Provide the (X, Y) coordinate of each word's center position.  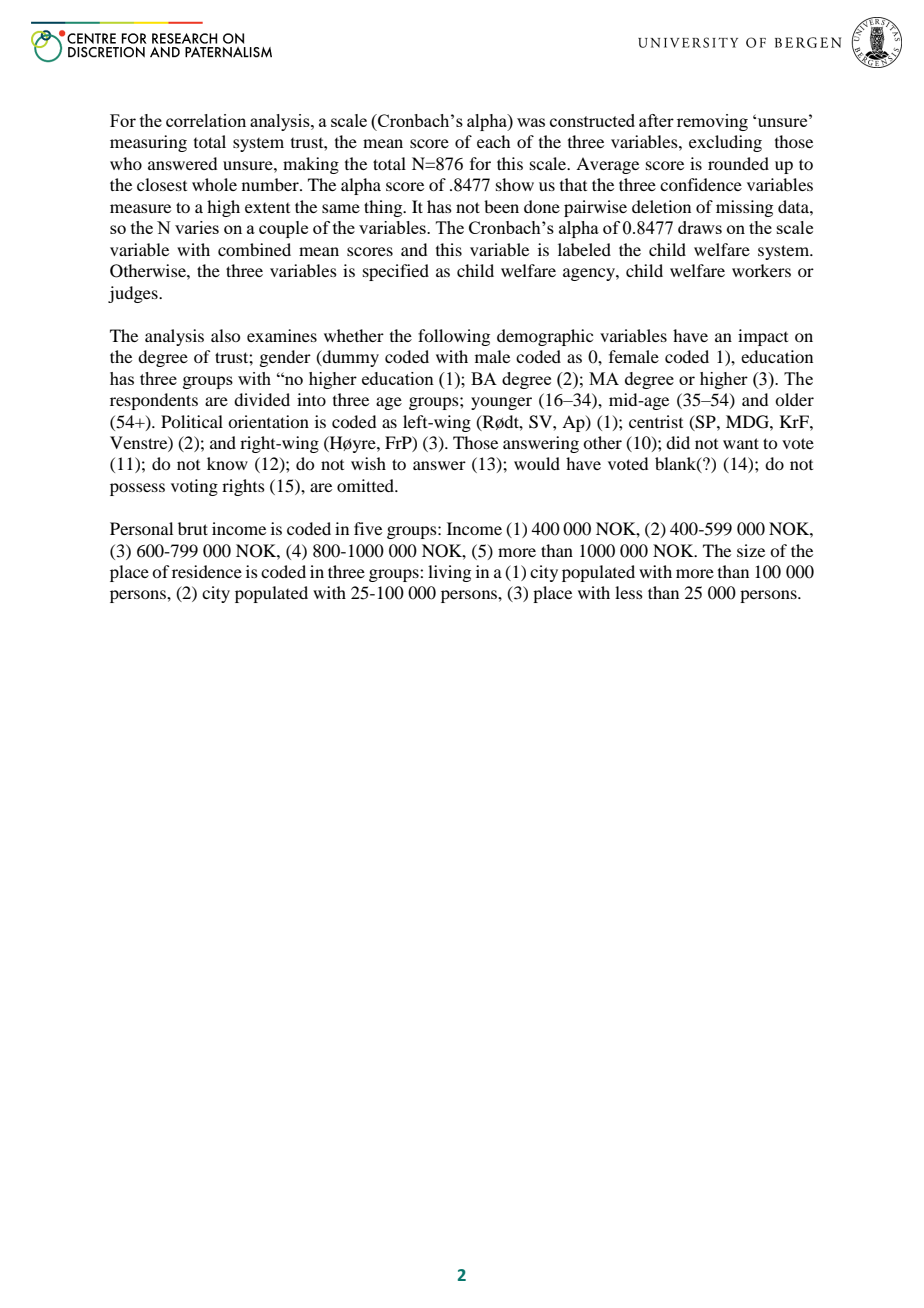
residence (207, 571)
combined (254, 249)
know (227, 463)
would (537, 463)
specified (396, 272)
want (741, 443)
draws (700, 227)
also (225, 335)
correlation (206, 120)
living (449, 573)
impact (763, 337)
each (493, 141)
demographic (545, 337)
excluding (725, 143)
